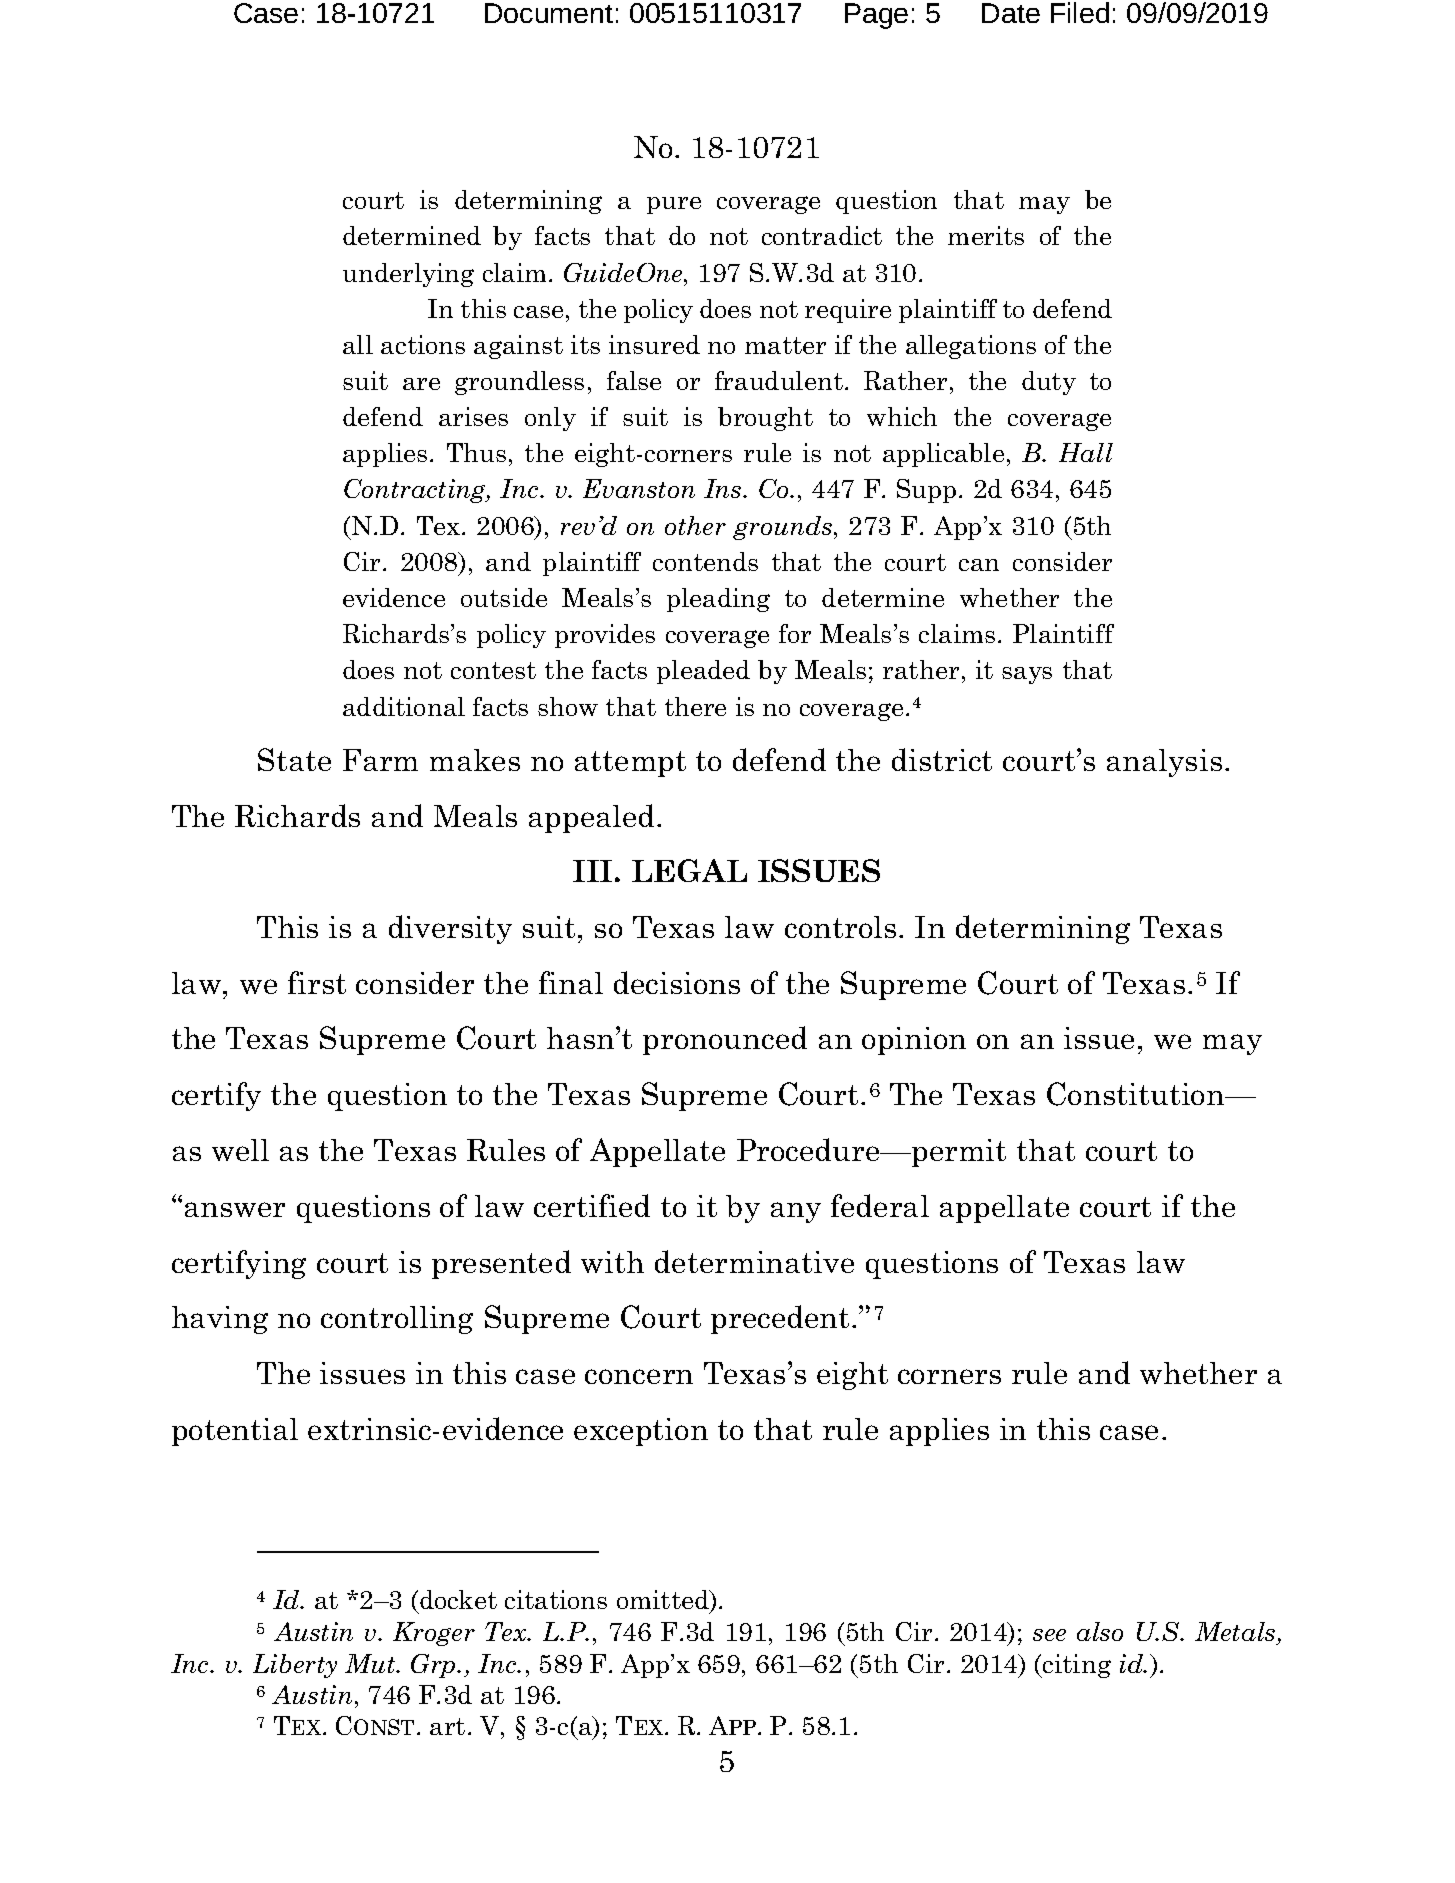 The image size is (1455, 1883). I want to click on are, so click(421, 384).
